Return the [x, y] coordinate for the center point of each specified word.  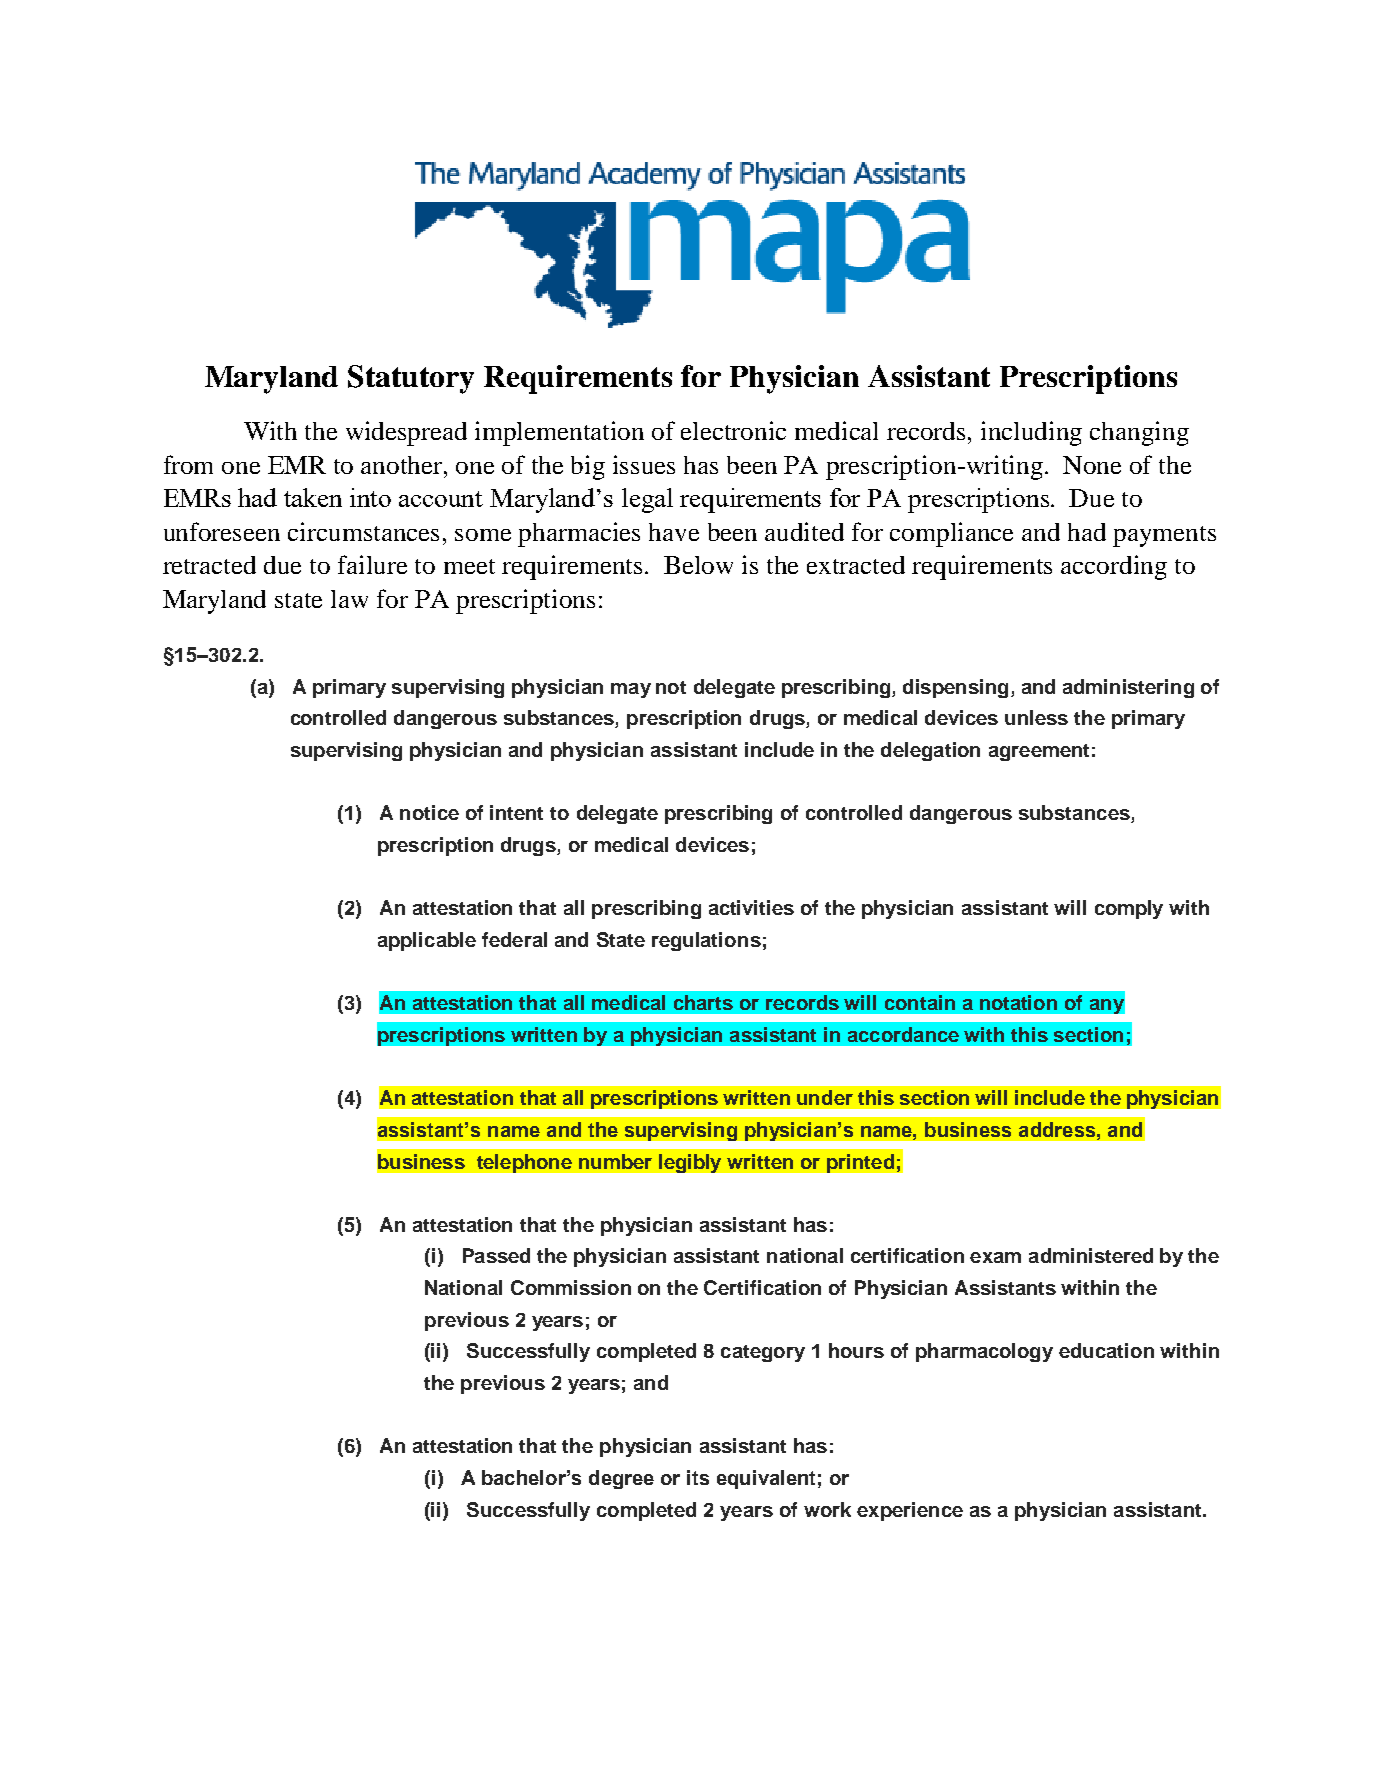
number [615, 1161]
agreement [1039, 752]
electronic [733, 430]
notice [429, 812]
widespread [406, 433]
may [631, 690]
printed [860, 1163]
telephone [524, 1163]
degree [621, 1479]
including [1031, 433]
